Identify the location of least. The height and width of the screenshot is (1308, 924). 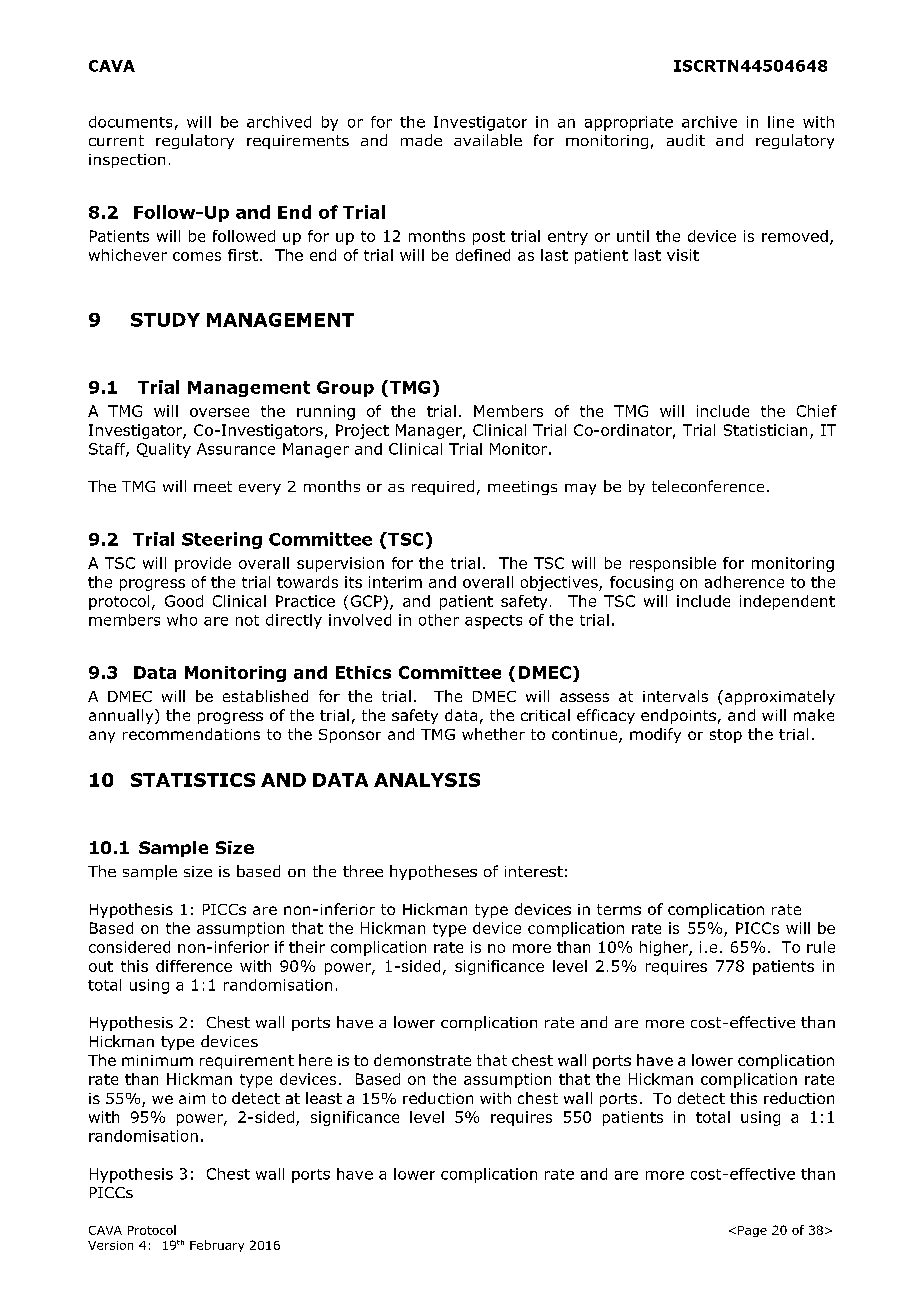
(324, 1098).
